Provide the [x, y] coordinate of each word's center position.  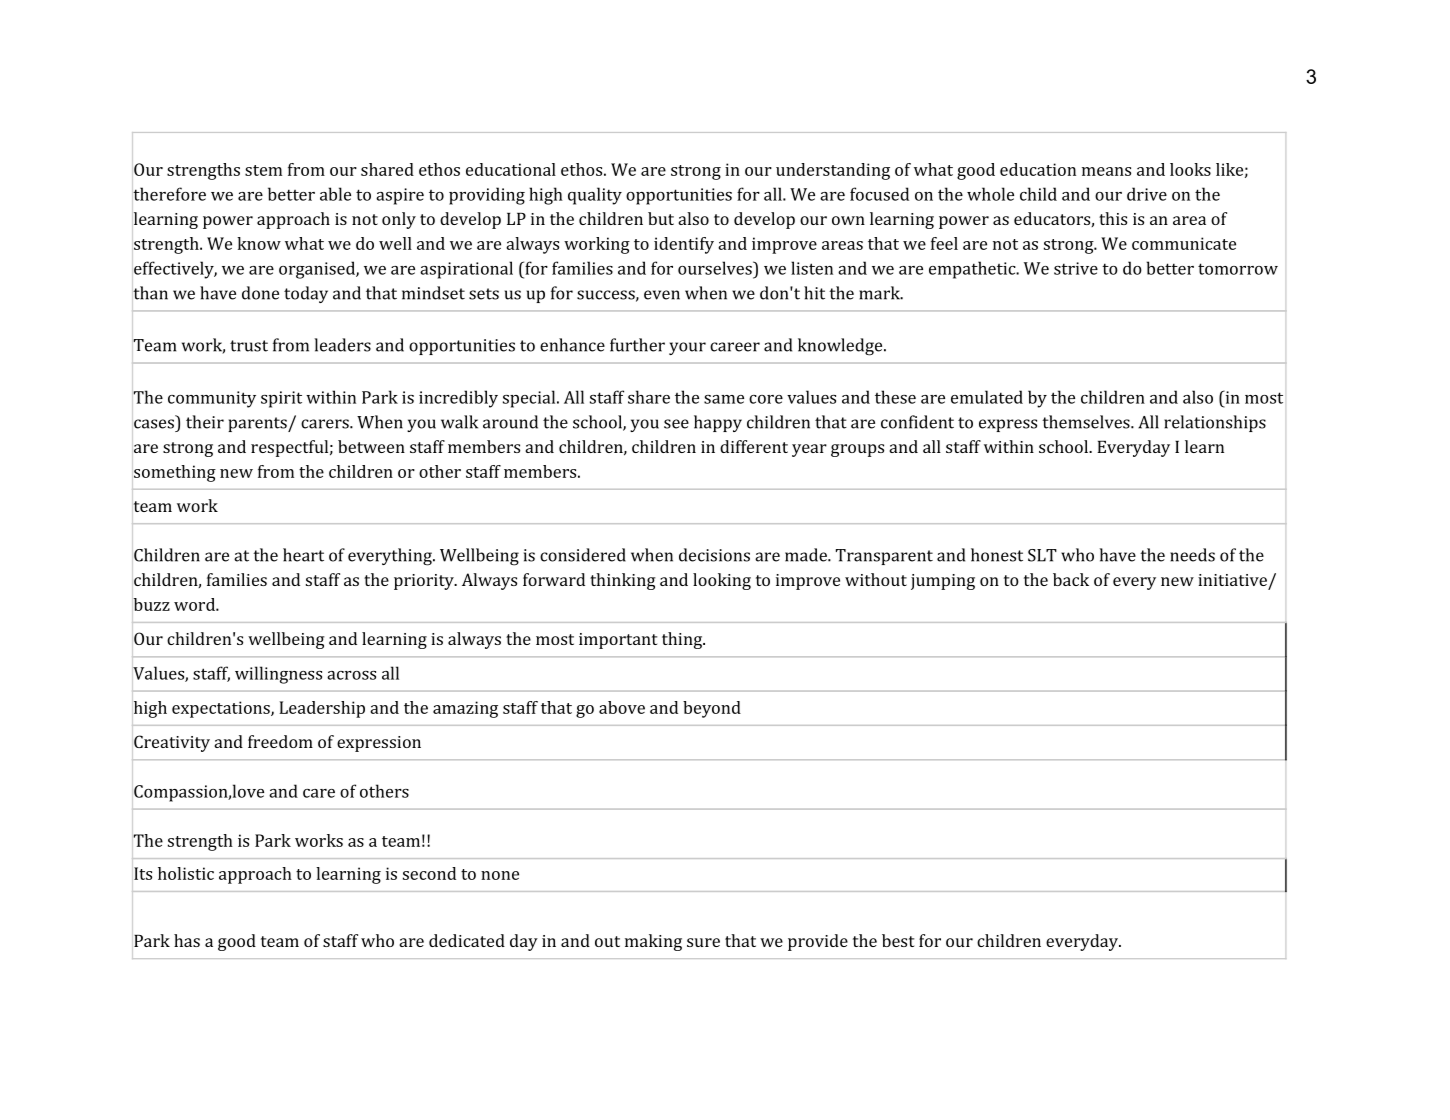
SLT [1042, 555]
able [335, 194]
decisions [714, 555]
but [661, 218]
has [187, 940]
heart [303, 555]
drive [1147, 194]
